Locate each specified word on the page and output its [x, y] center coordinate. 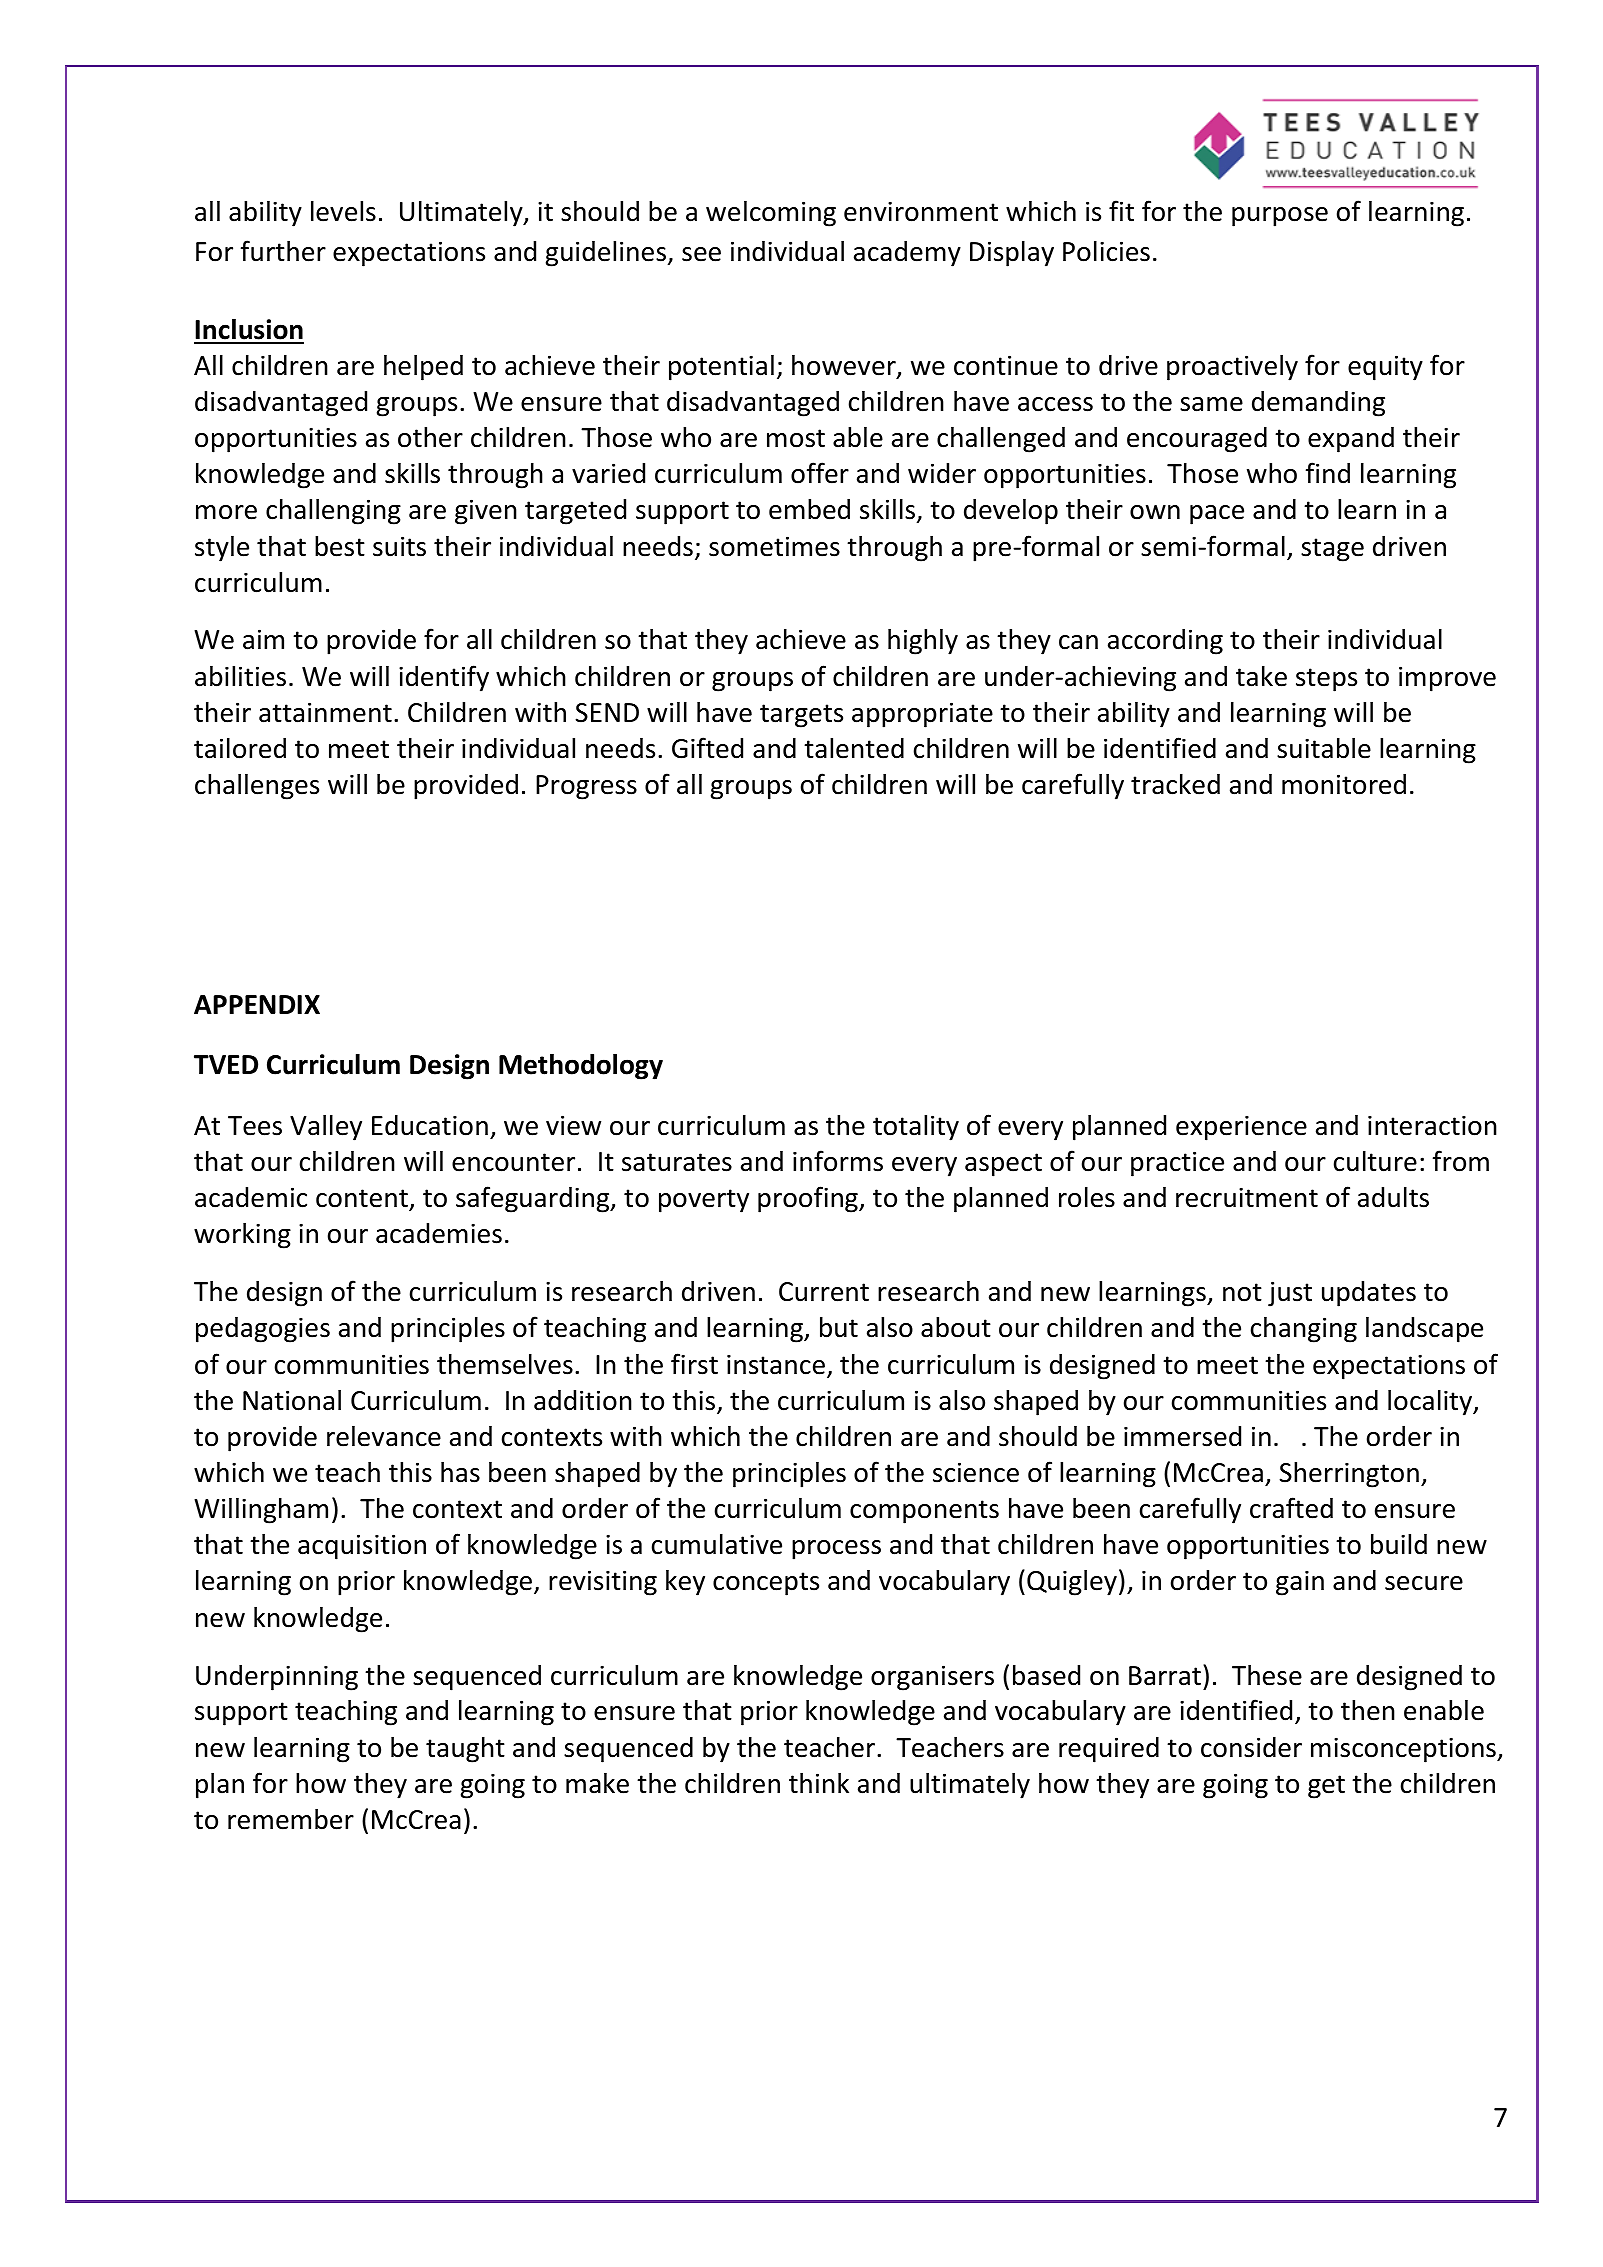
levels [343, 211]
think [819, 1783]
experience [1241, 1128]
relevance [384, 1436]
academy [907, 254]
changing [1304, 1329]
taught [465, 1749]
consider [1251, 1747]
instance [776, 1364]
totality [916, 1128]
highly [923, 641]
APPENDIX [257, 1004]
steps [1326, 680]
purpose [1280, 217]
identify [444, 678]
